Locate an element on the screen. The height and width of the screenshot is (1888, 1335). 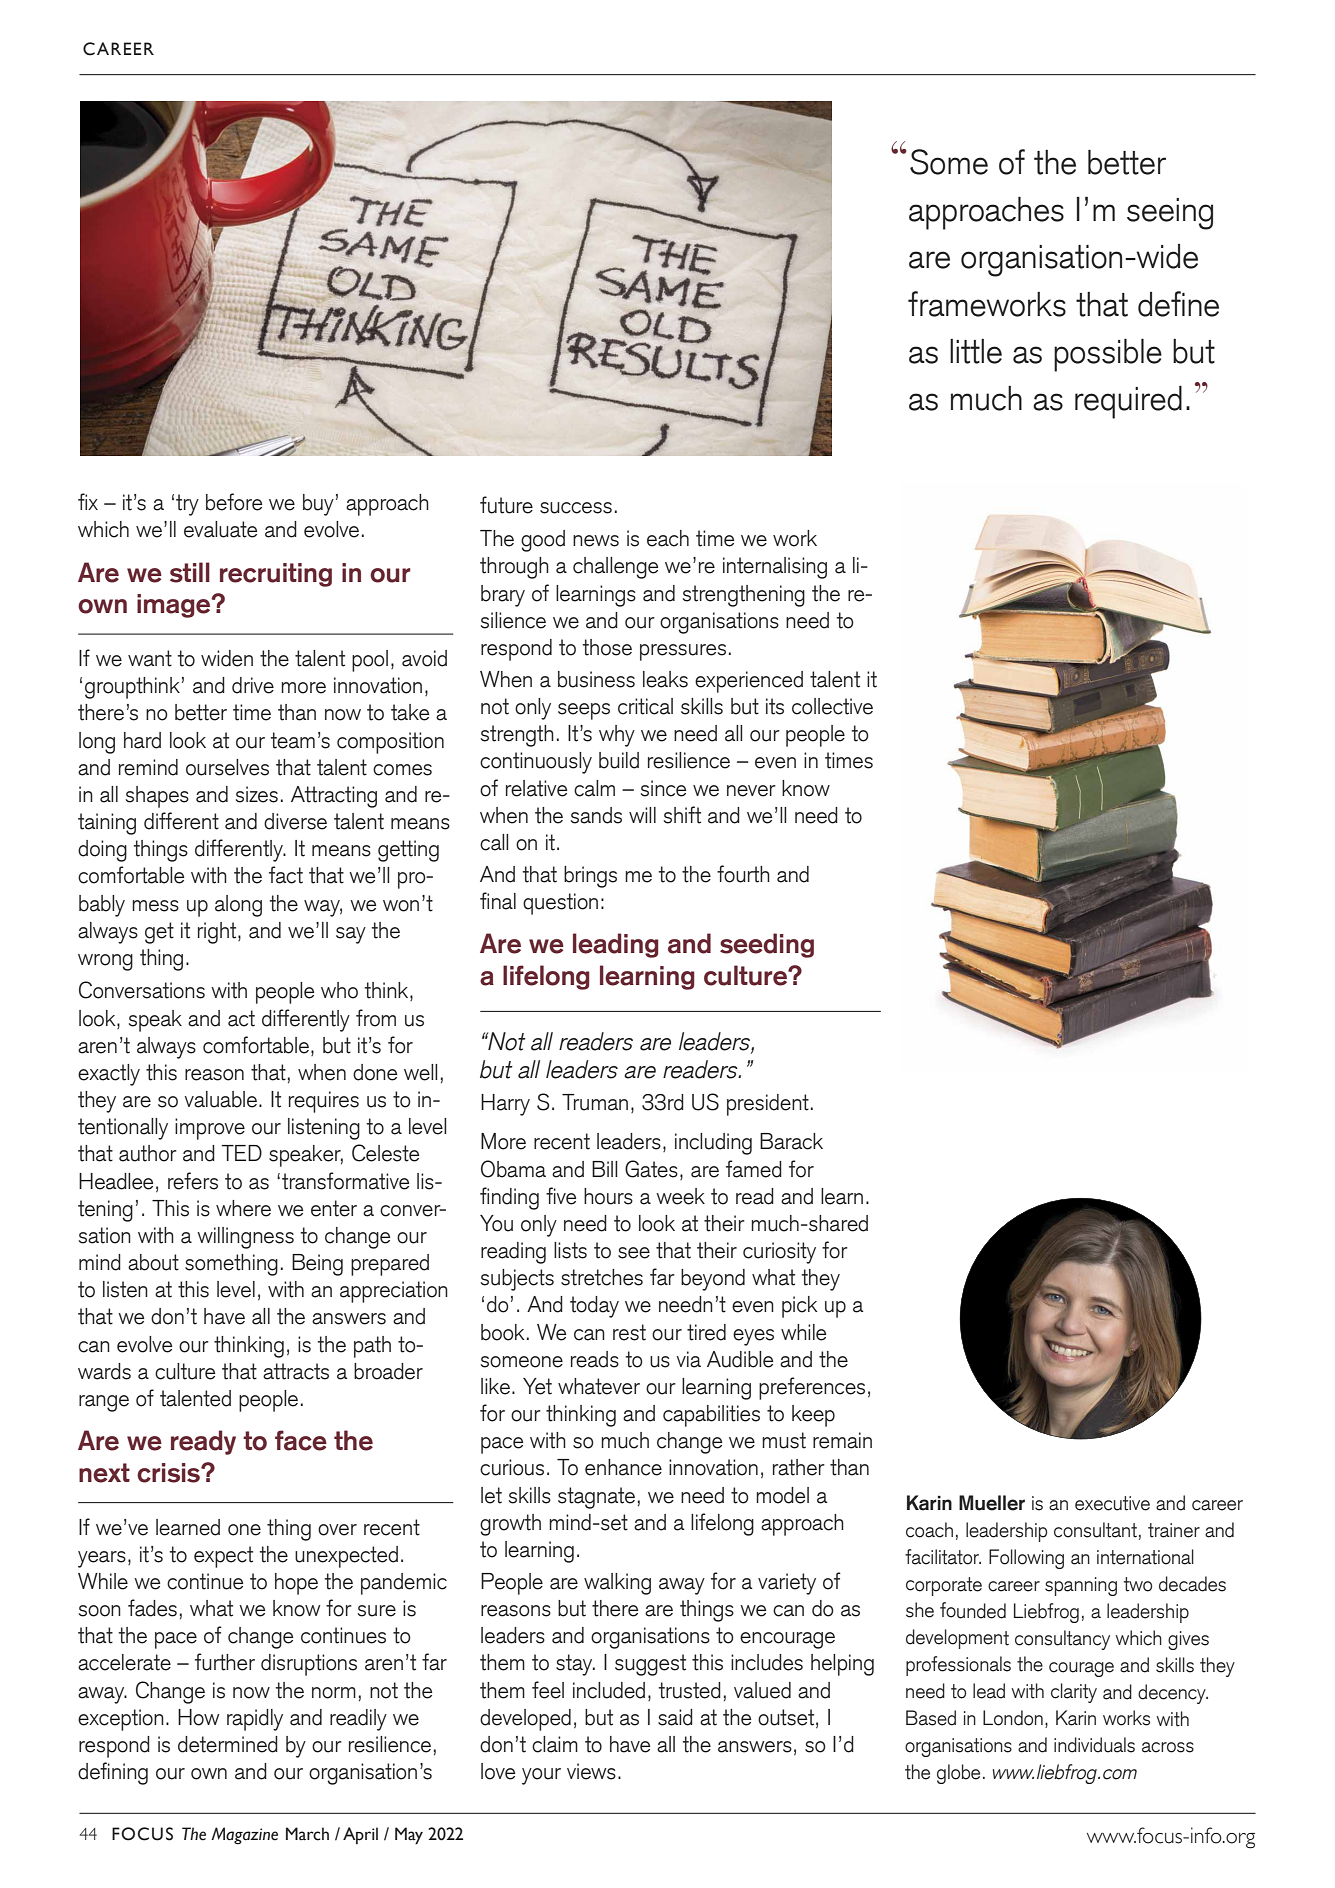
capabilities is located at coordinates (711, 1416).
